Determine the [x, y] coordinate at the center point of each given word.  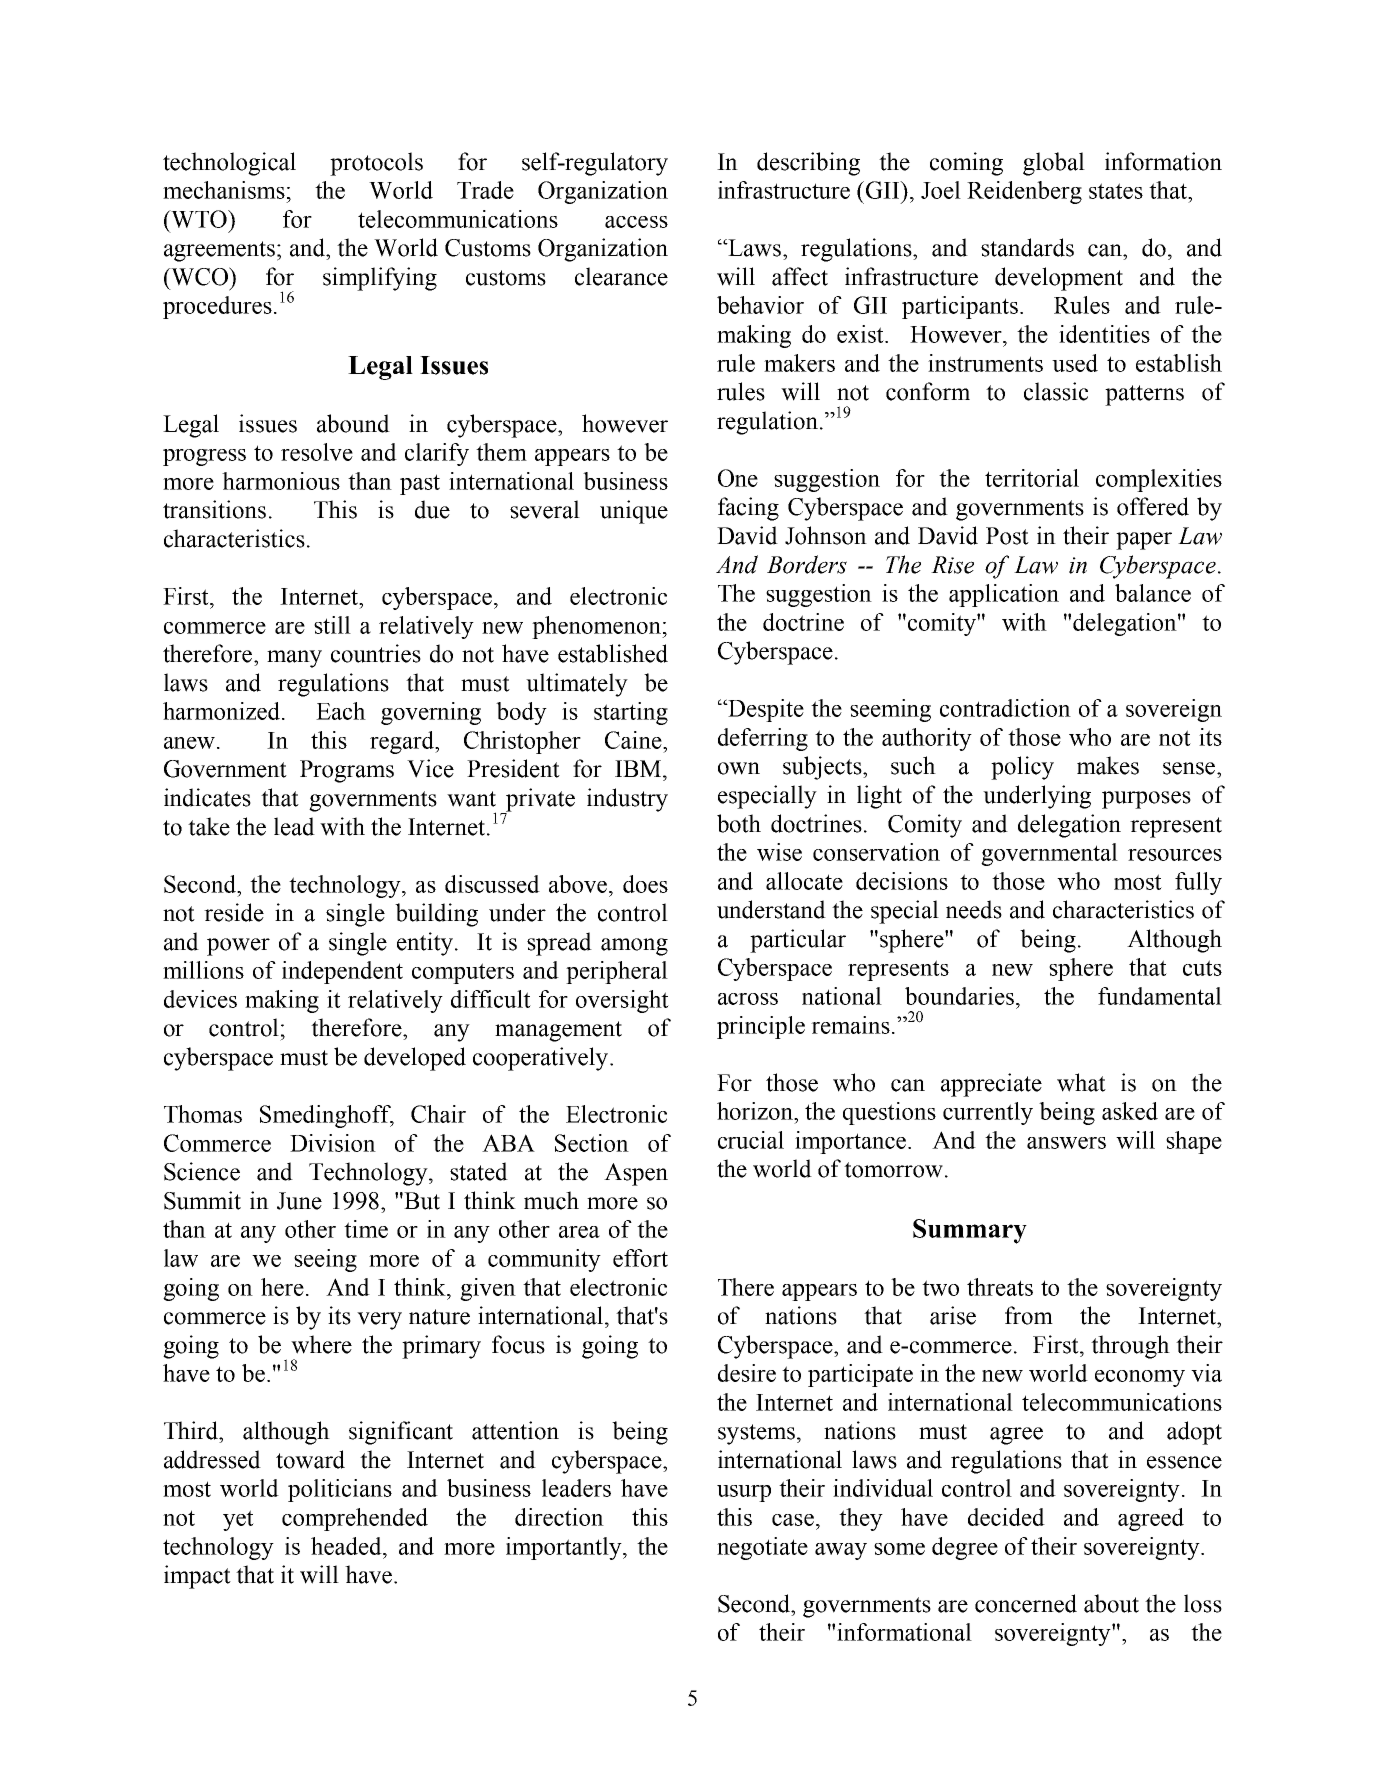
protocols [376, 164]
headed [347, 1546]
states [1116, 191]
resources [1175, 855]
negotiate [762, 1548]
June [299, 1201]
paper [1144, 541]
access [636, 222]
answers [1066, 1143]
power [238, 947]
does [645, 884]
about [1111, 1603]
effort [640, 1258]
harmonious [281, 481]
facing [748, 509]
